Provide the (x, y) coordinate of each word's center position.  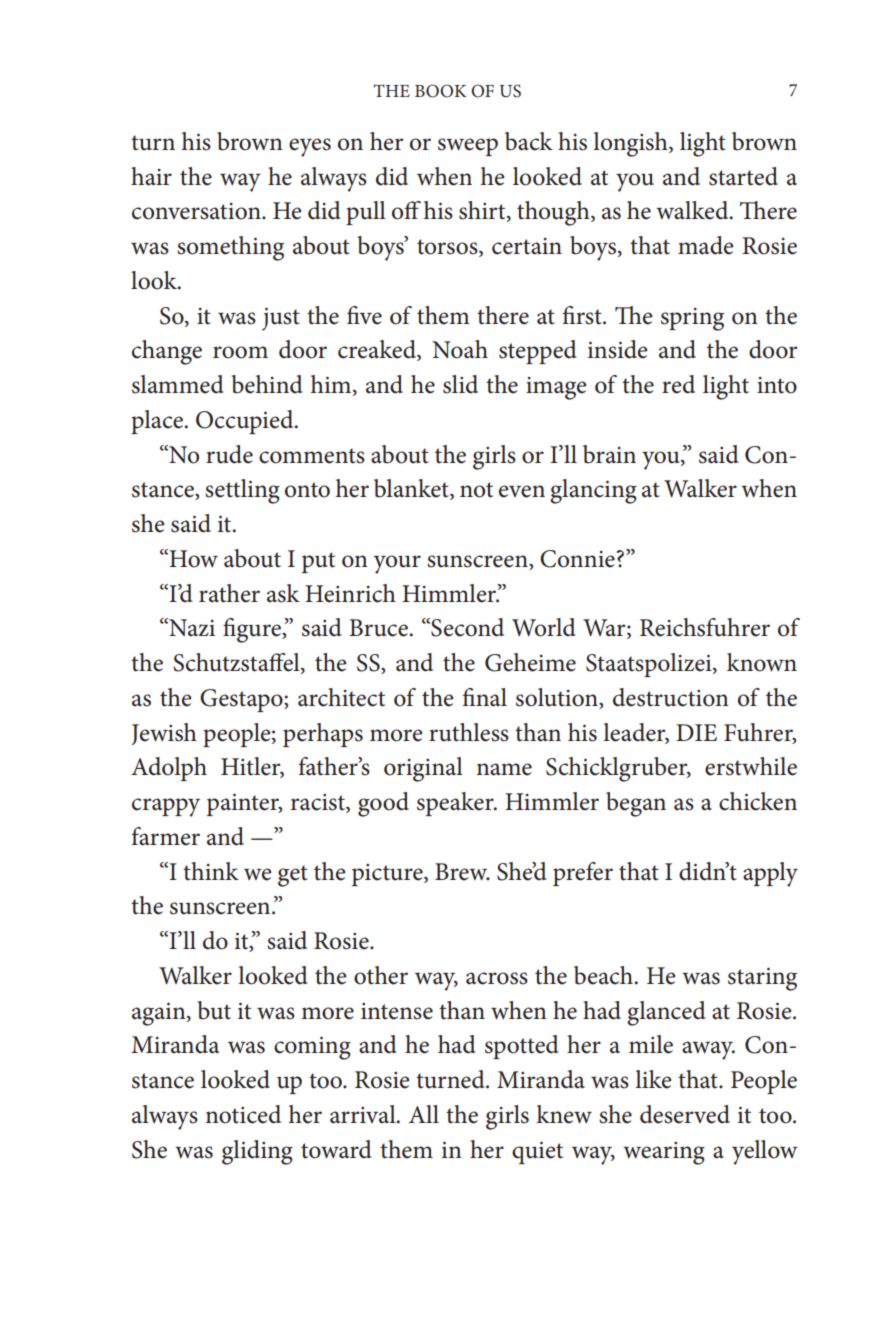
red (678, 384)
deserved (685, 1114)
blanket (412, 489)
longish (631, 144)
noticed (243, 1114)
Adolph (169, 769)
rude (229, 454)
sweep (468, 147)
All (424, 1114)
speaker (456, 804)
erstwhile (751, 766)
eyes (310, 147)
